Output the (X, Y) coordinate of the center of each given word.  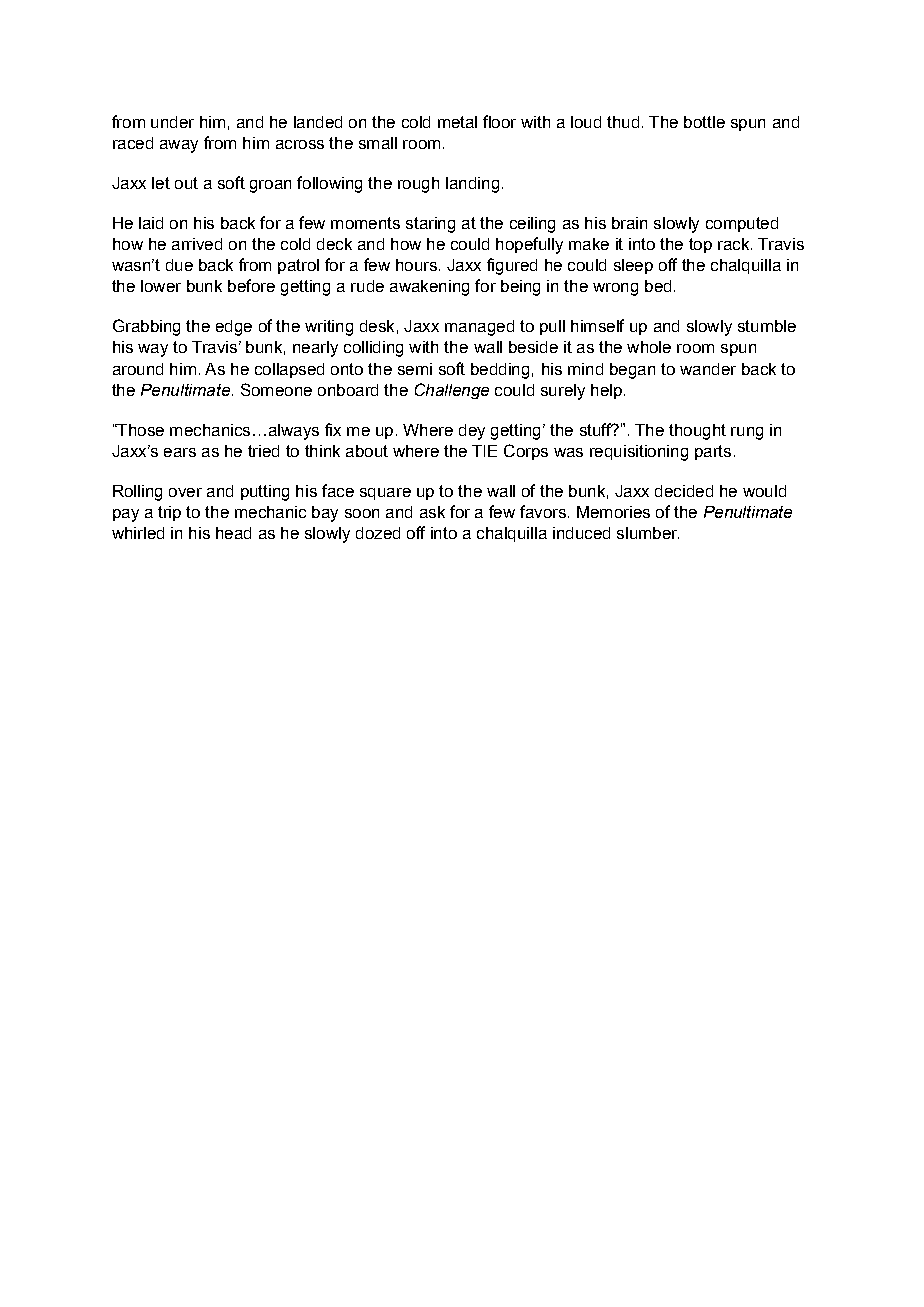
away (179, 146)
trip (169, 513)
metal (457, 122)
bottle (704, 122)
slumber (648, 533)
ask (432, 512)
